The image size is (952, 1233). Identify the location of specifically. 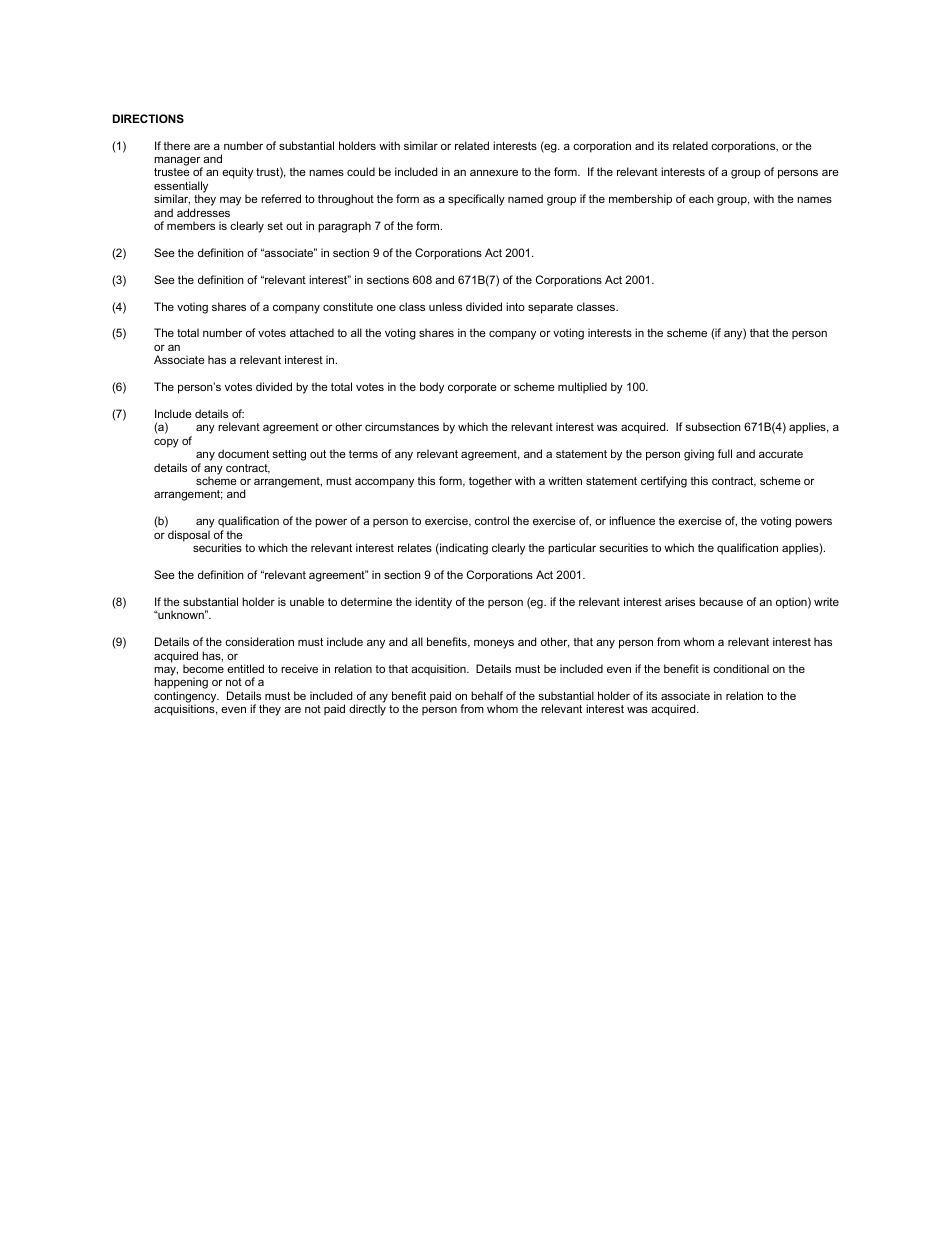
(476, 200).
